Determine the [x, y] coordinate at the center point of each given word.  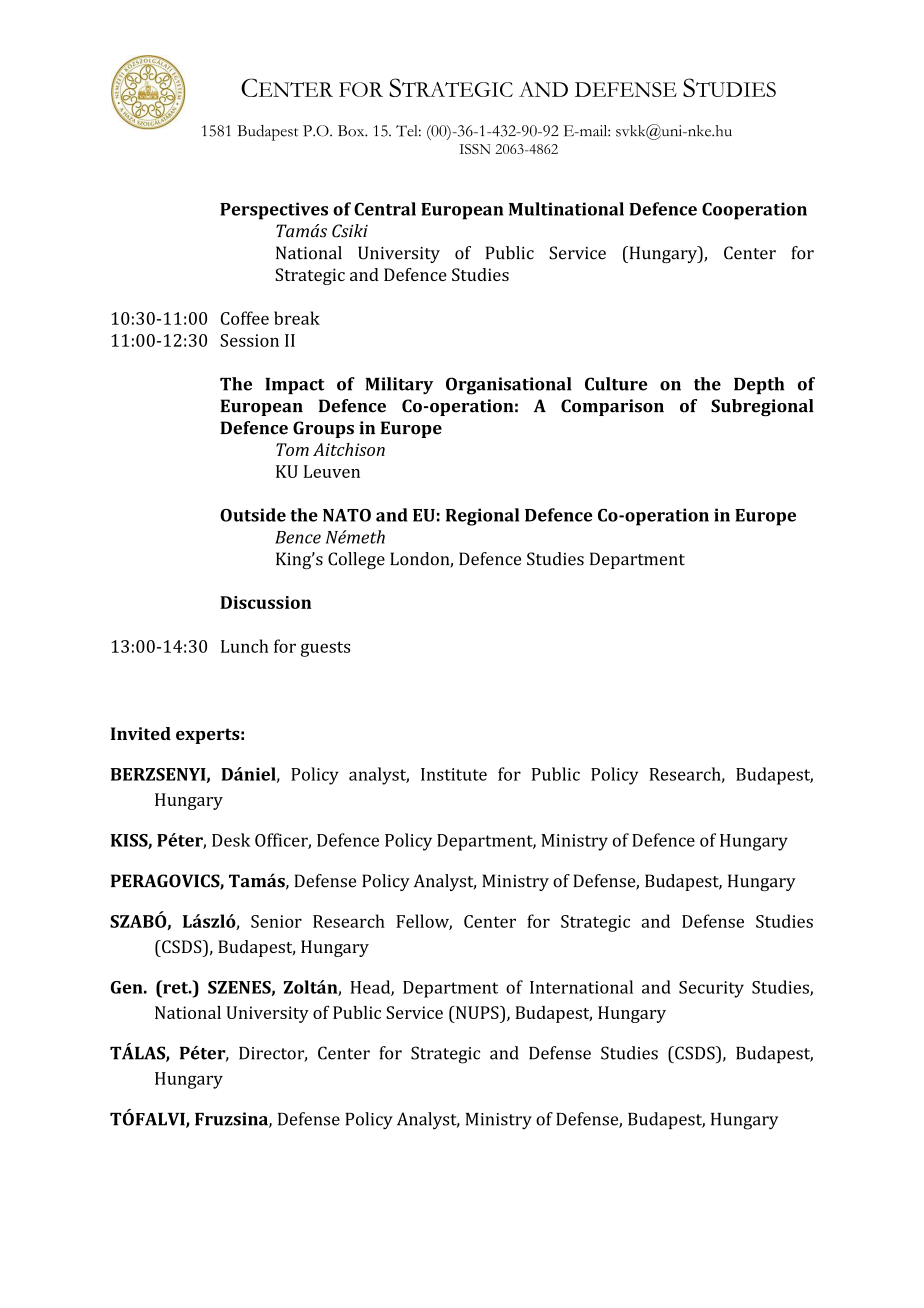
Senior [276, 921]
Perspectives [274, 211]
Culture [616, 384]
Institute [454, 774]
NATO [347, 515]
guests [325, 649]
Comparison [612, 407]
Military [399, 386]
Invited [141, 733]
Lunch [245, 646]
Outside [253, 515]
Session [249, 340]
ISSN [474, 149]
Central [385, 209]
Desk [231, 840]
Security [711, 989]
